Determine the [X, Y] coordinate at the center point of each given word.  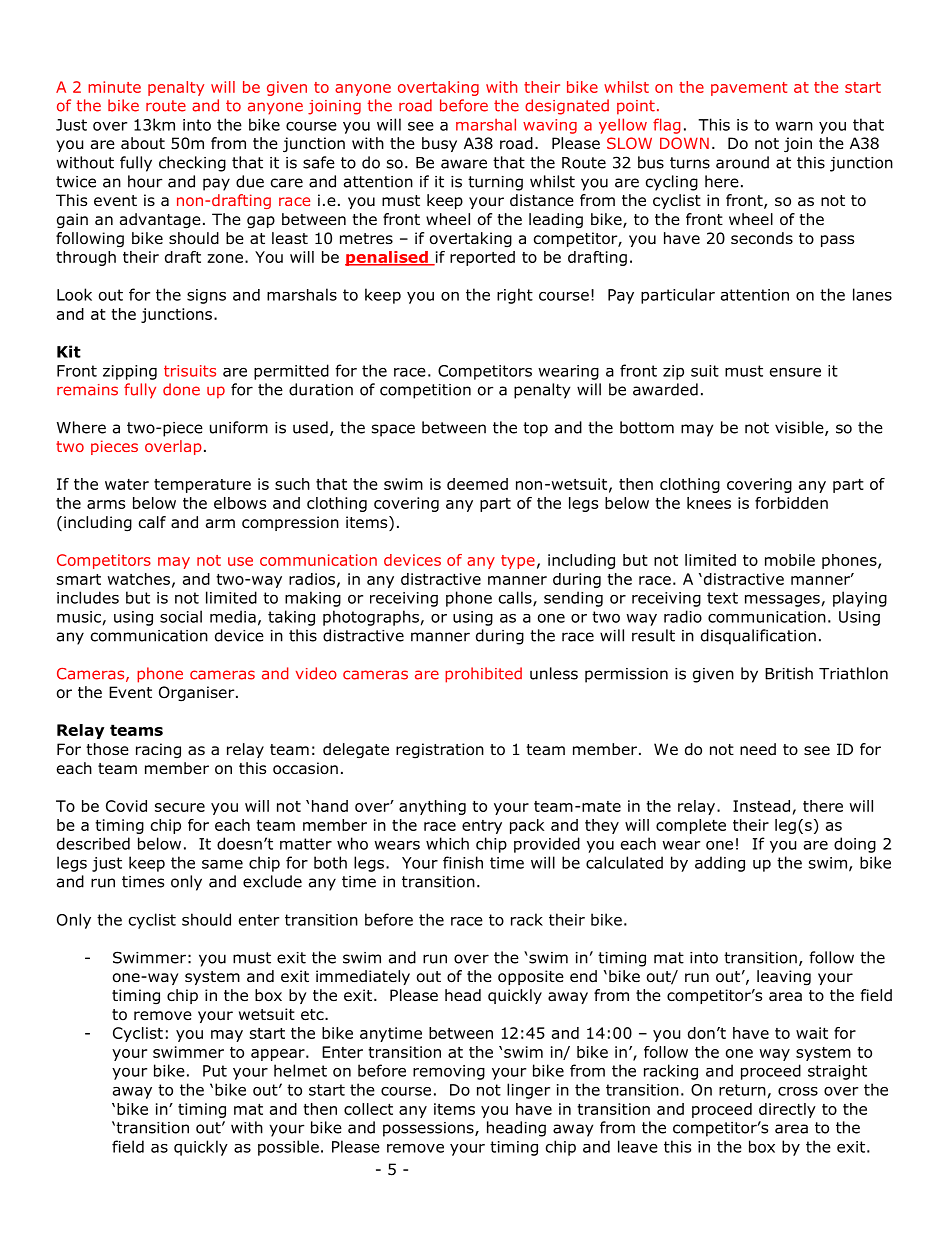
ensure [795, 372]
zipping [130, 372]
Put [215, 1071]
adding [720, 864]
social [181, 616]
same [222, 864]
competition [425, 391]
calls [516, 598]
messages [782, 601]
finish [463, 862]
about [143, 143]
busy [439, 144]
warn [794, 126]
